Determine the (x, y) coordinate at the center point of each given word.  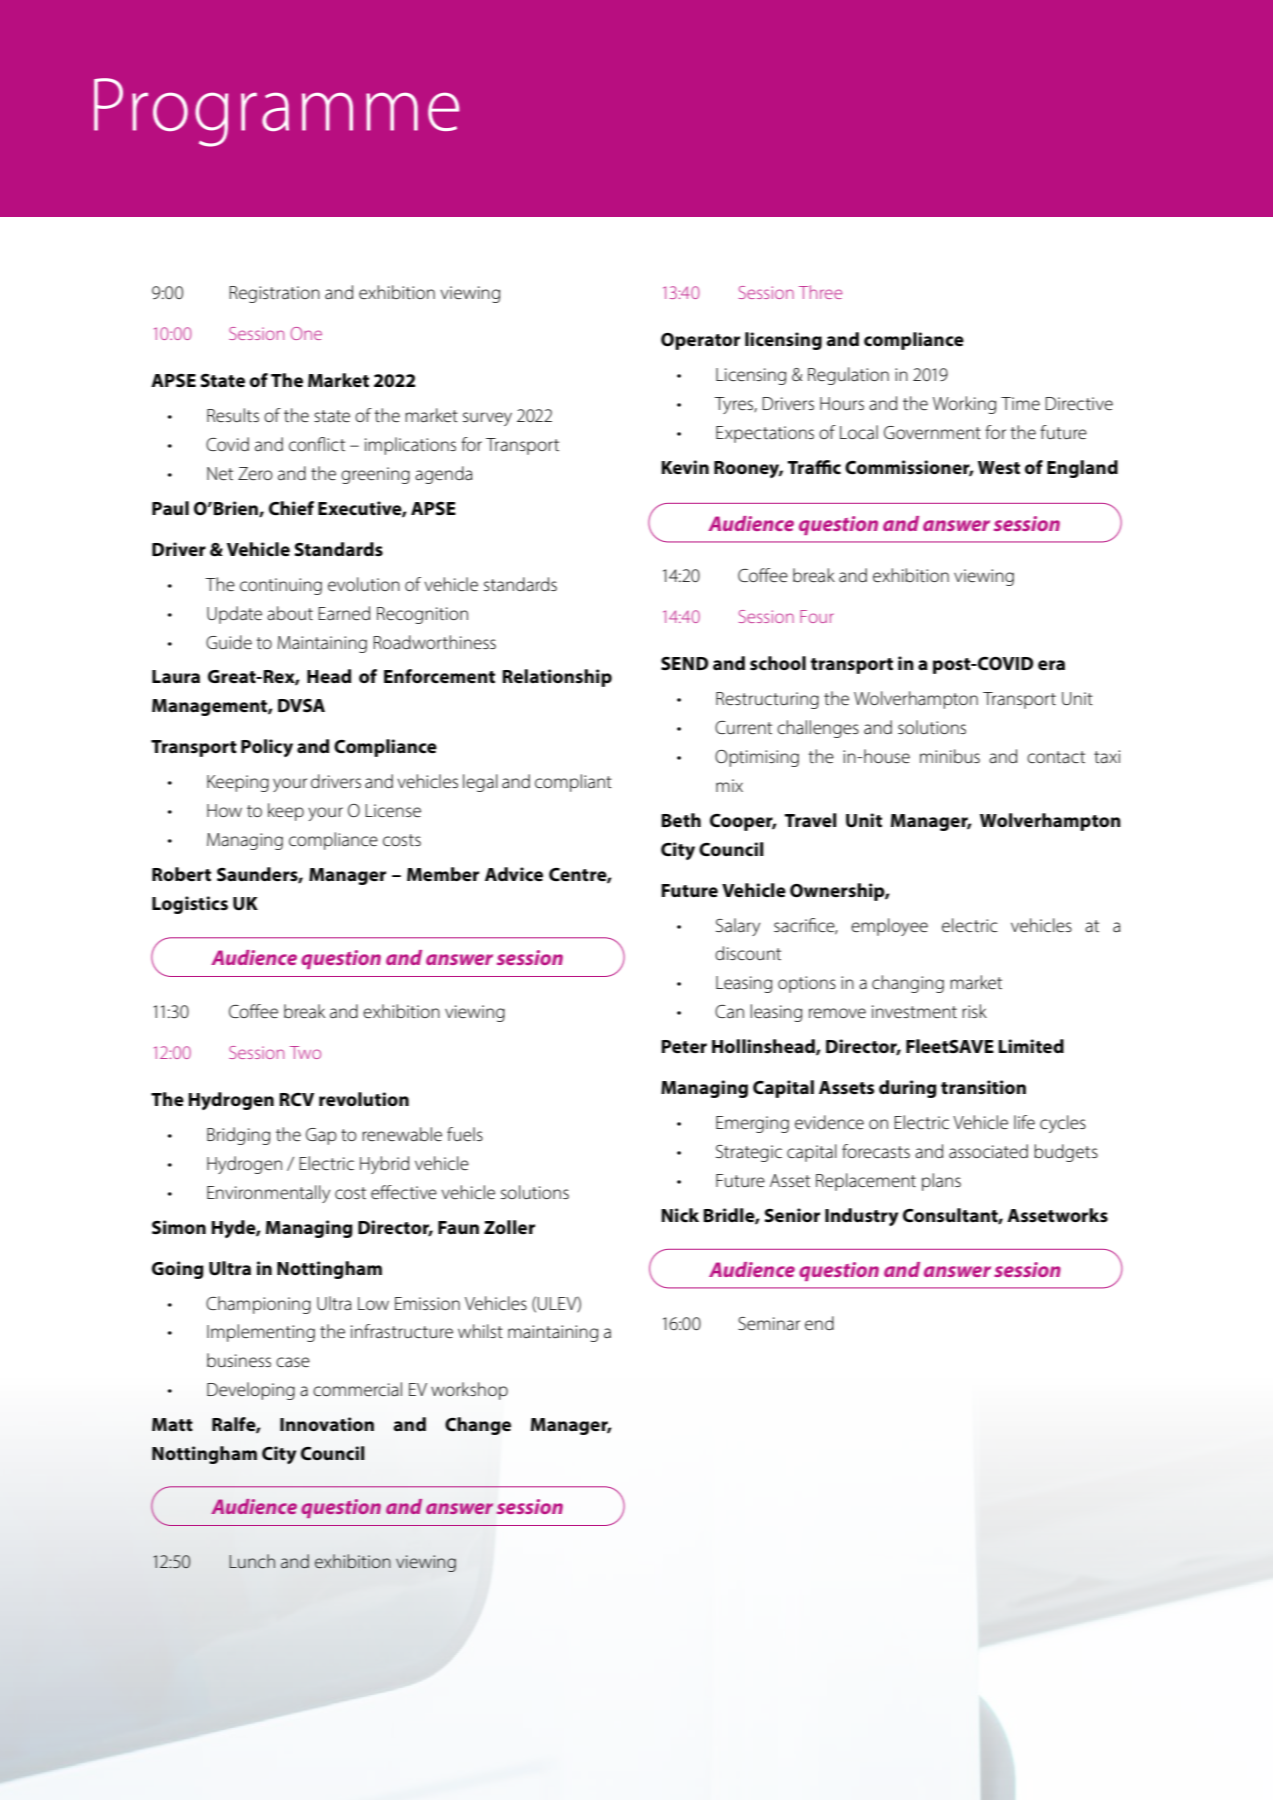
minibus (950, 756)
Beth (681, 820)
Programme (276, 112)
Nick (680, 1215)
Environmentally (268, 1194)
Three (820, 292)
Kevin (685, 467)
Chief (291, 508)
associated (988, 1151)
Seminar (769, 1324)
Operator (700, 341)
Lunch (252, 1561)
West (999, 468)
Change (478, 1426)
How (224, 810)
